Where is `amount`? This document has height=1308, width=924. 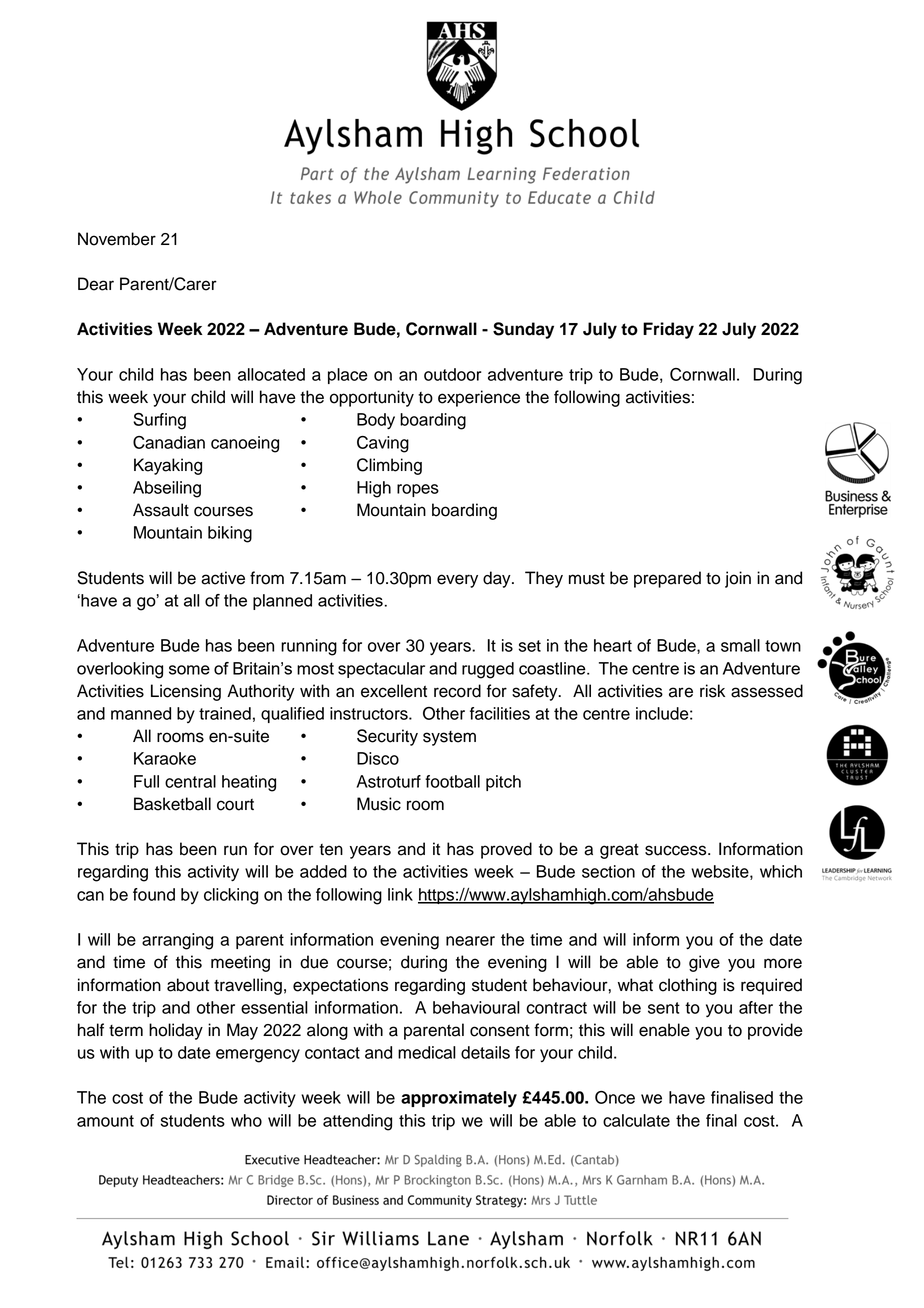 amount is located at coordinates (105, 1121).
